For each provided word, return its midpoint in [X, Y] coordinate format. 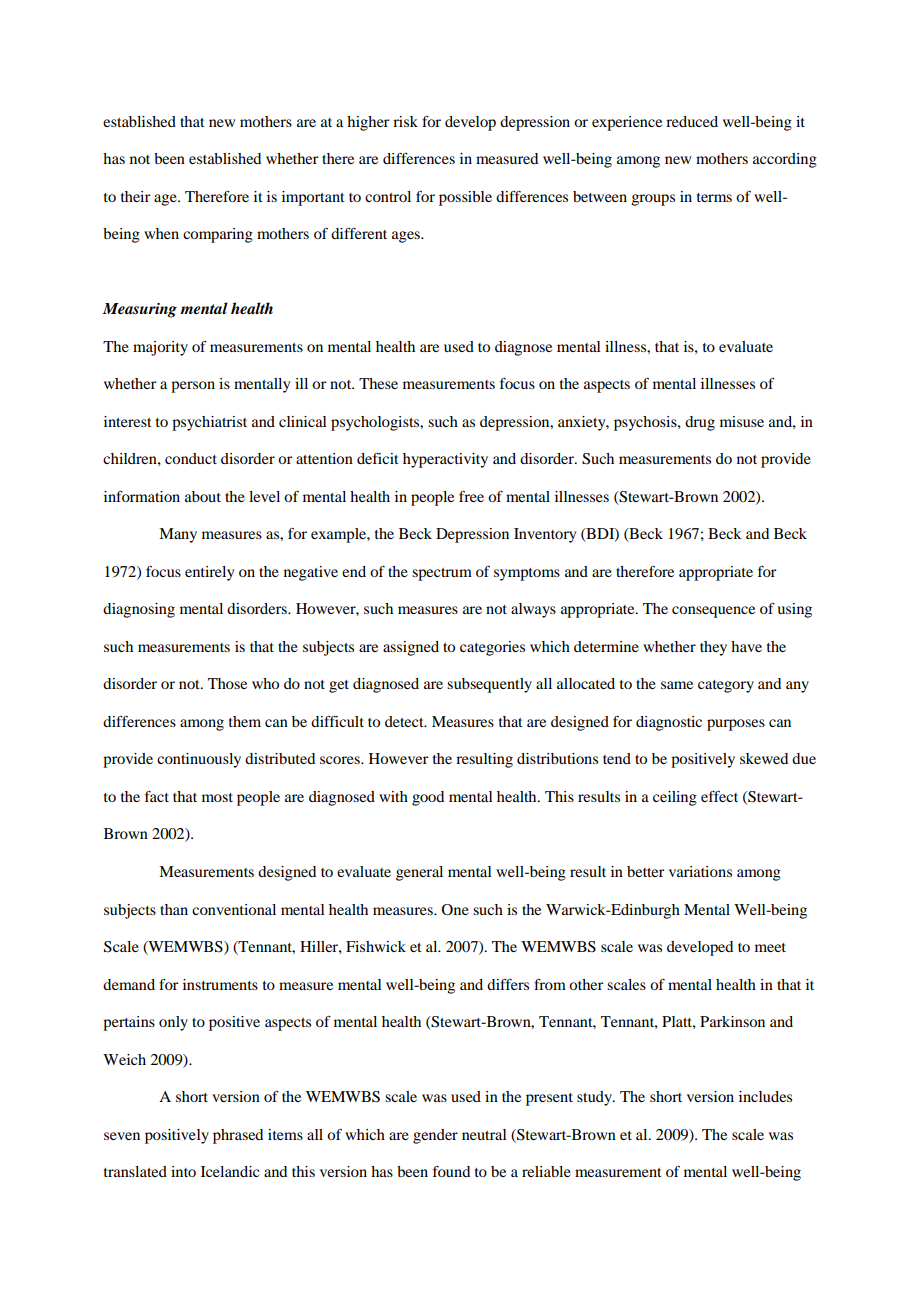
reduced [692, 121]
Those [227, 683]
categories [492, 648]
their [135, 196]
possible [465, 198]
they [713, 648]
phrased [238, 1136]
